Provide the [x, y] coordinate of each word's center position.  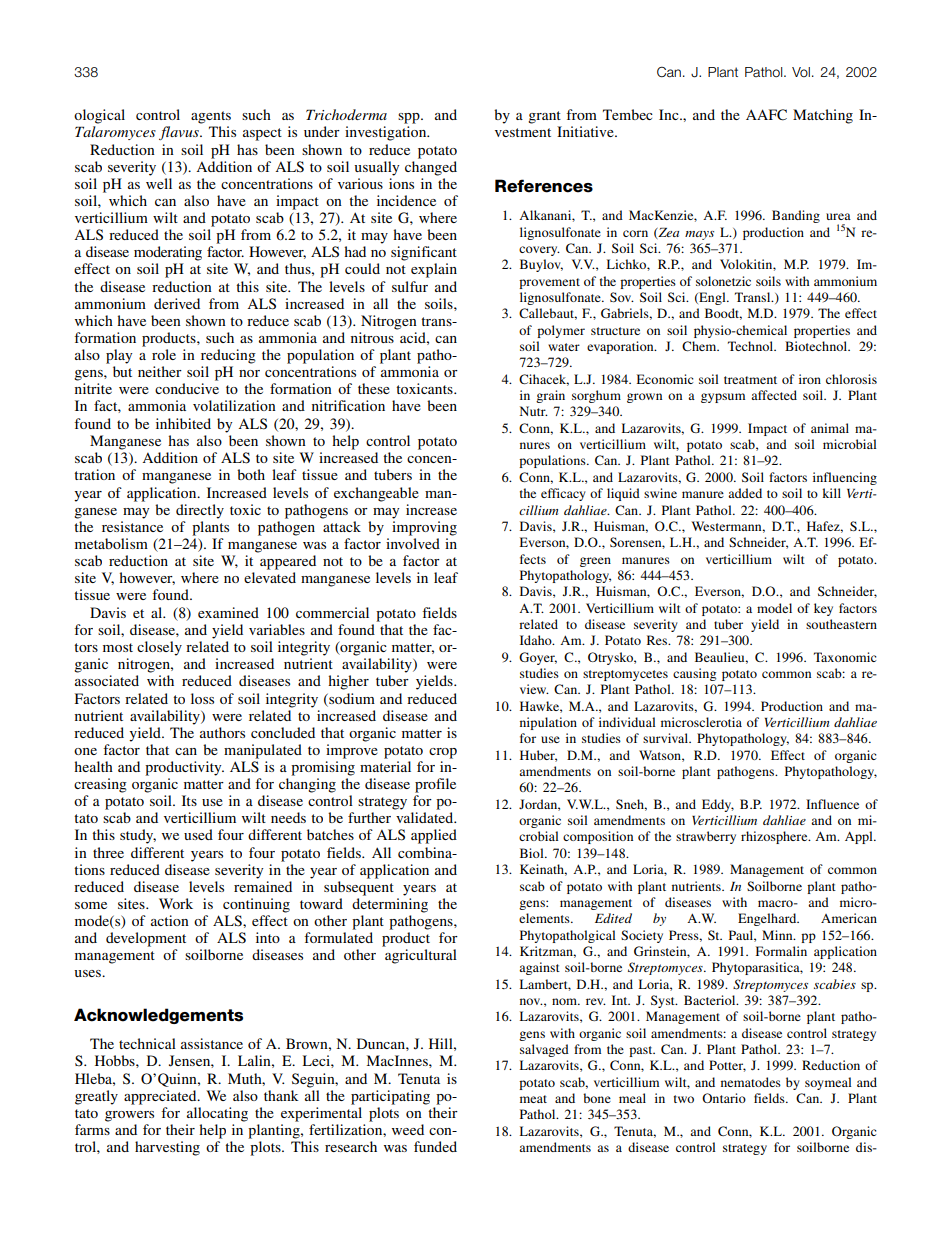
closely [159, 648]
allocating [217, 1114]
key [823, 609]
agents [211, 117]
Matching [823, 116]
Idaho [537, 640]
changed [431, 168]
